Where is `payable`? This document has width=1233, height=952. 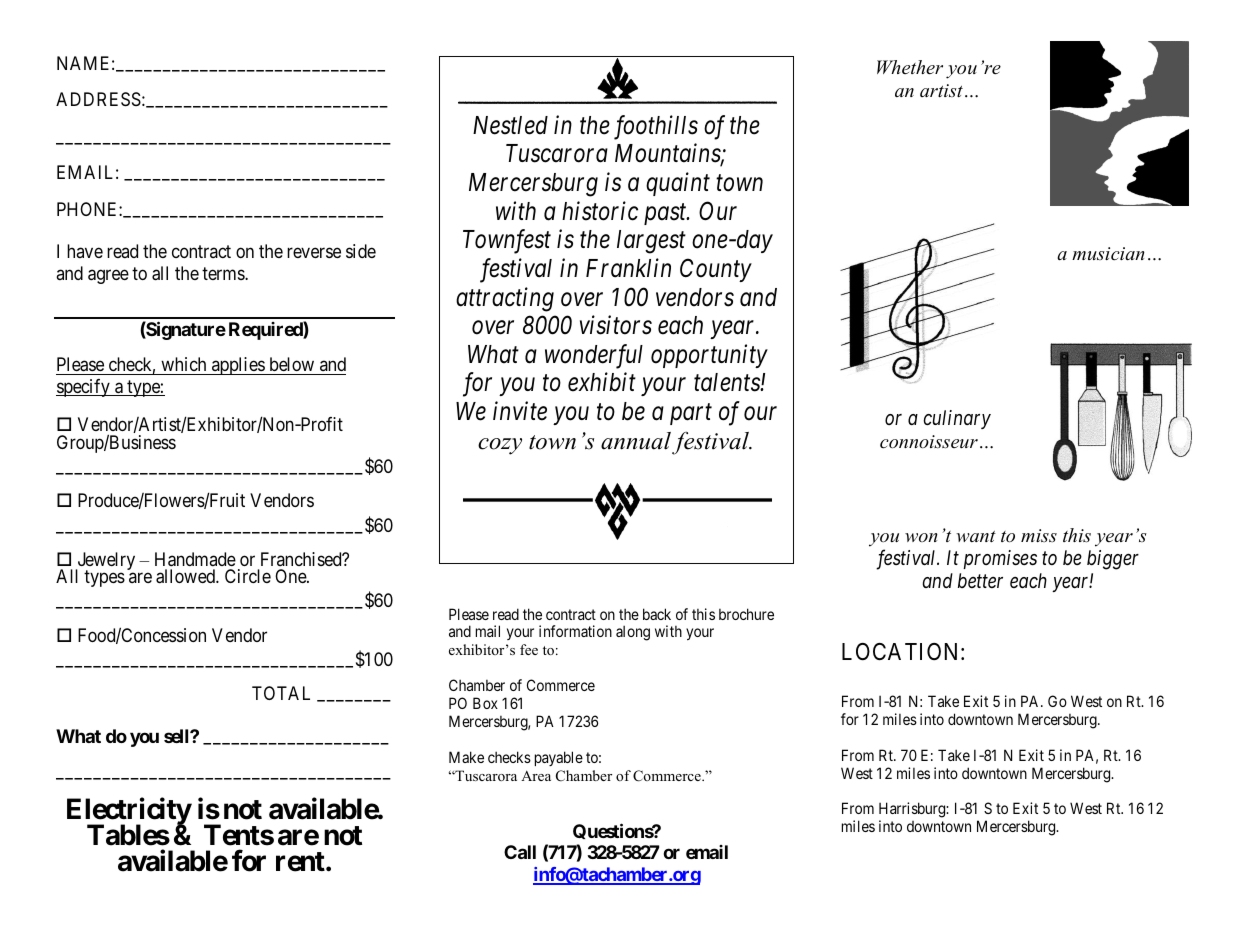
payable is located at coordinates (559, 758).
